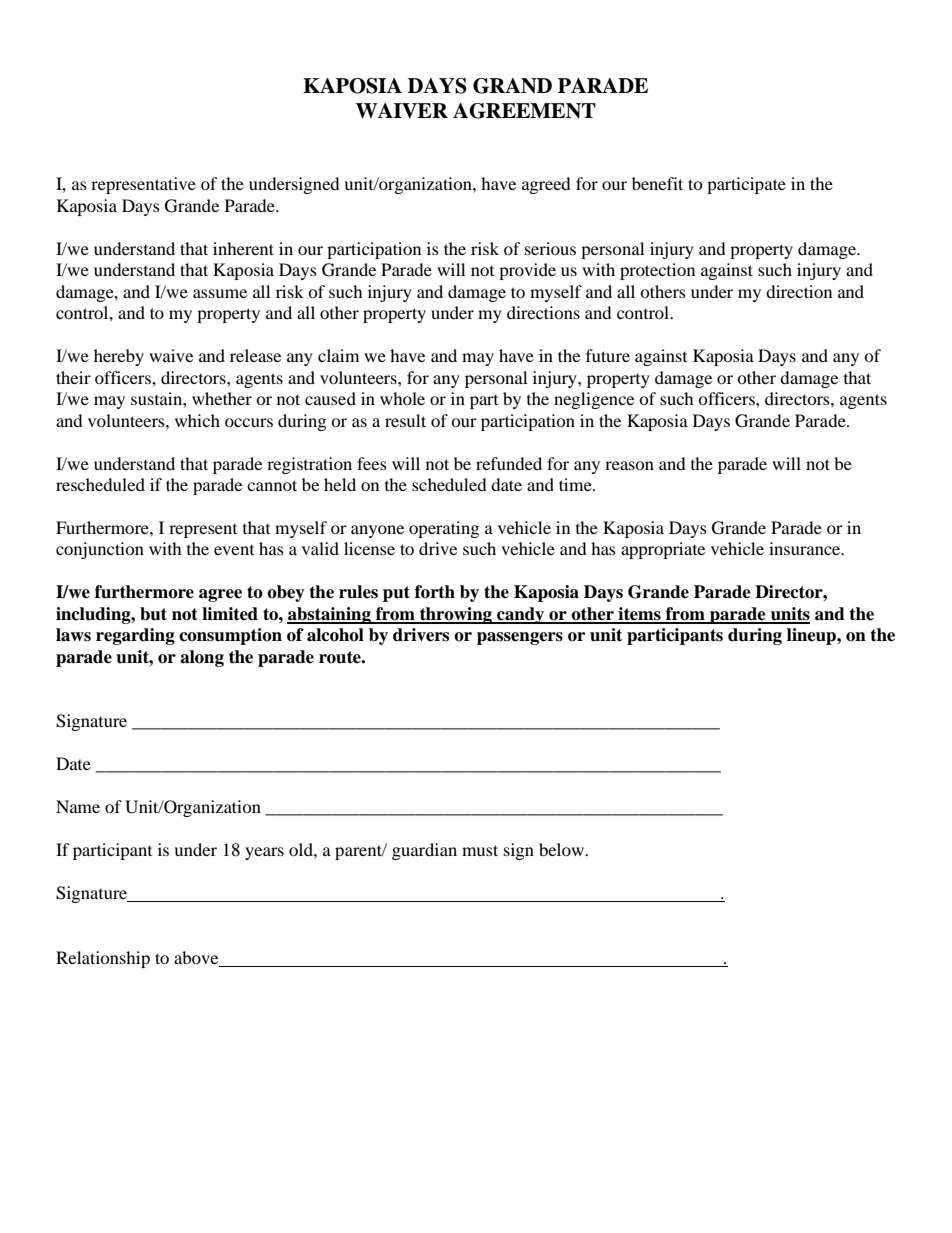 The image size is (952, 1233). I want to click on benefit, so click(657, 183).
